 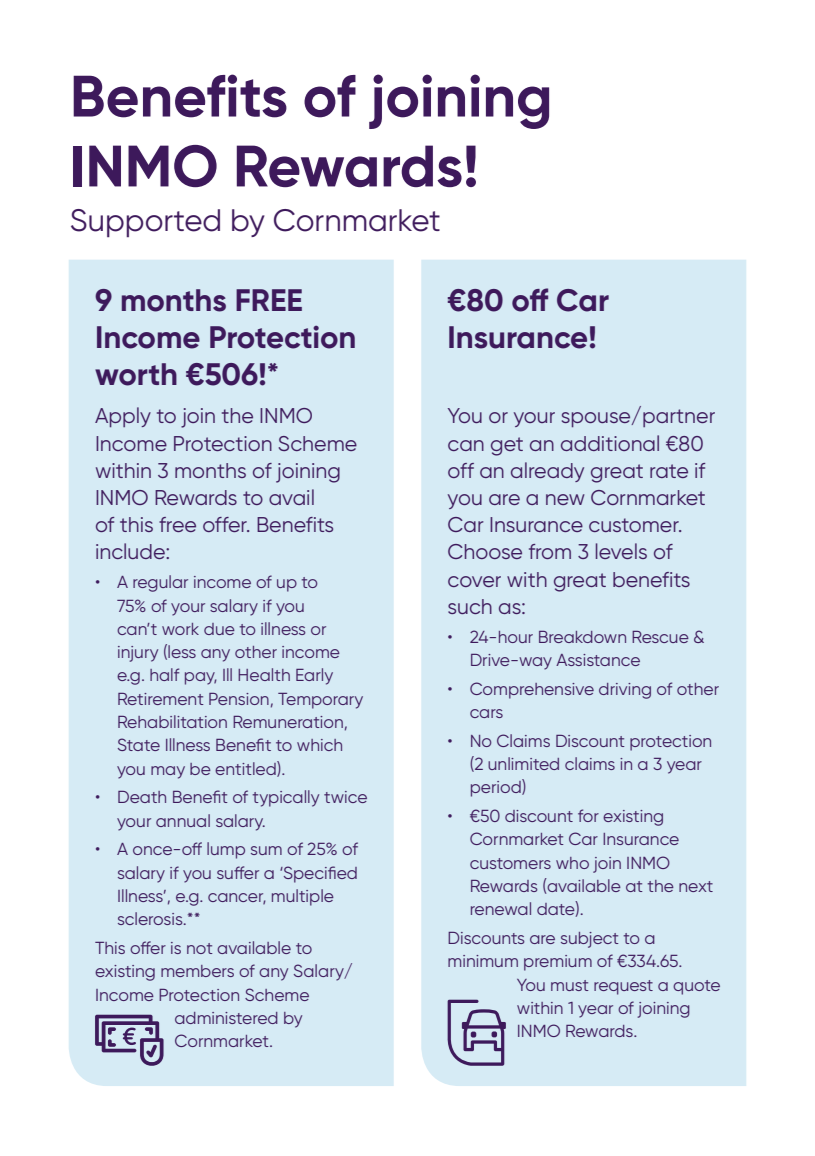 What do you see at coordinates (669, 471) in the screenshot?
I see `rate` at bounding box center [669, 471].
